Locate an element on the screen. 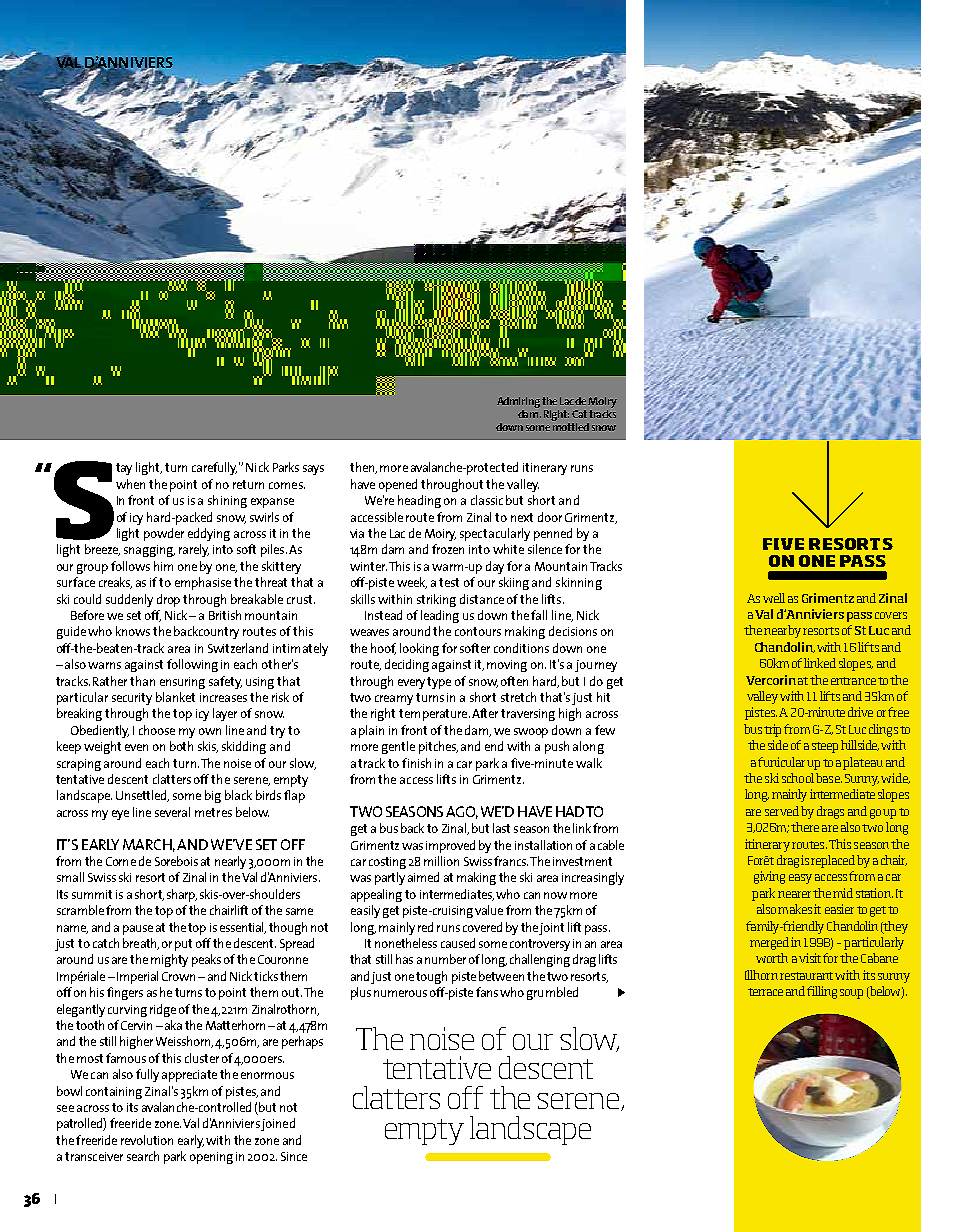  Since is located at coordinates (294, 1156).
